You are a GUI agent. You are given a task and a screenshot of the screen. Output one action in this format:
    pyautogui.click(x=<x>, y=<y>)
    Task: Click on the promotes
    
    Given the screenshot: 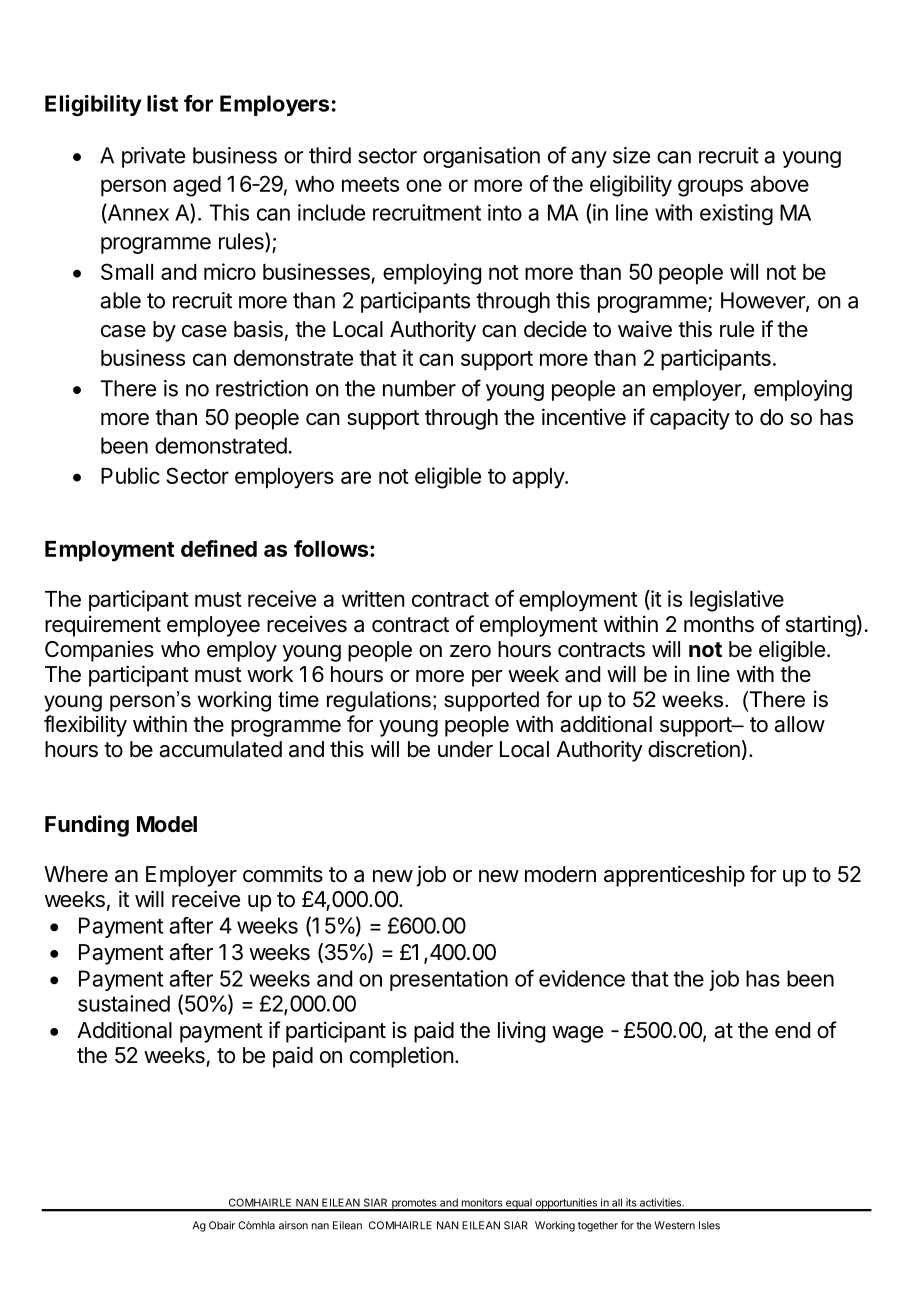 What is the action you would take?
    pyautogui.click(x=414, y=1205)
